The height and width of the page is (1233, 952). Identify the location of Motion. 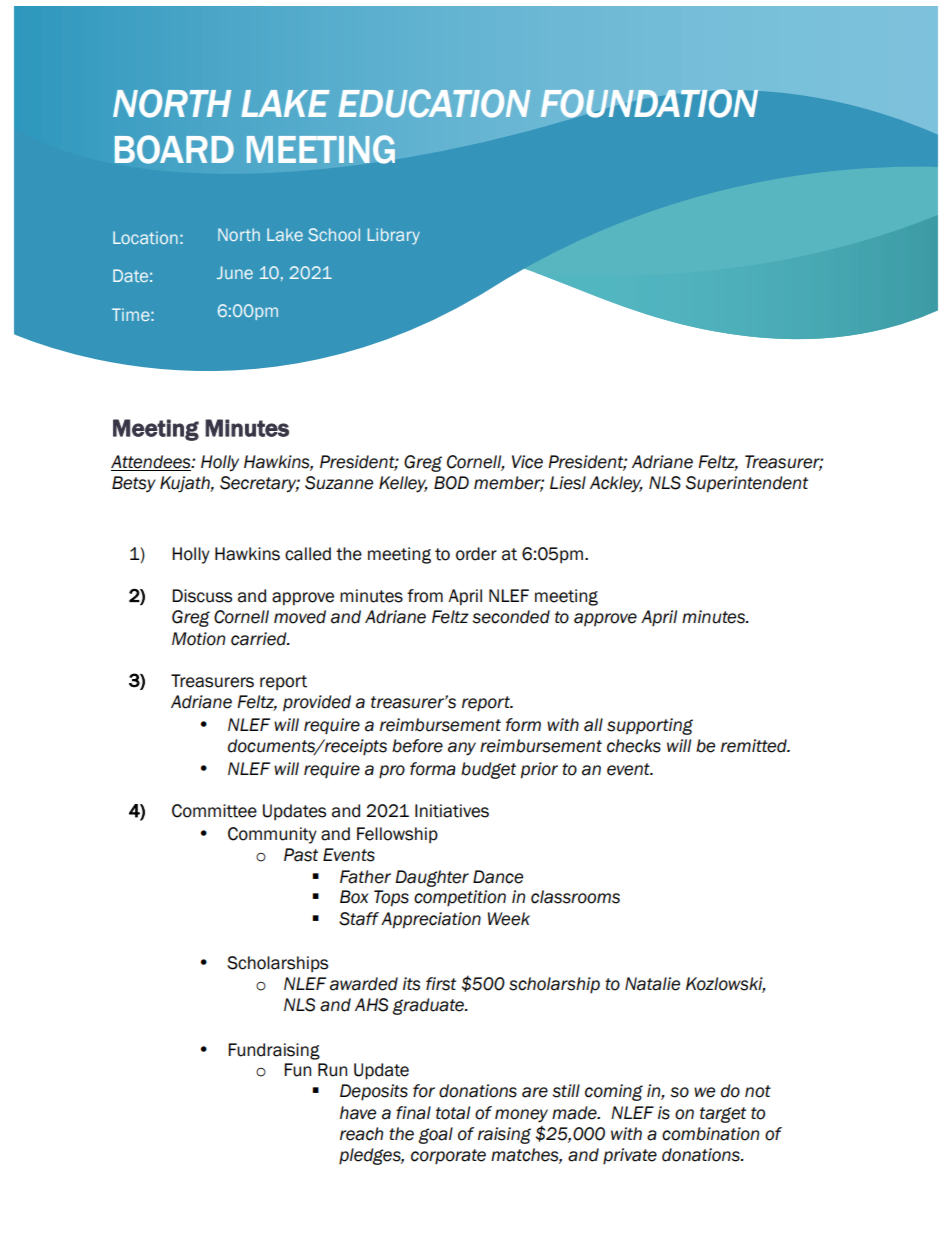
(198, 639).
